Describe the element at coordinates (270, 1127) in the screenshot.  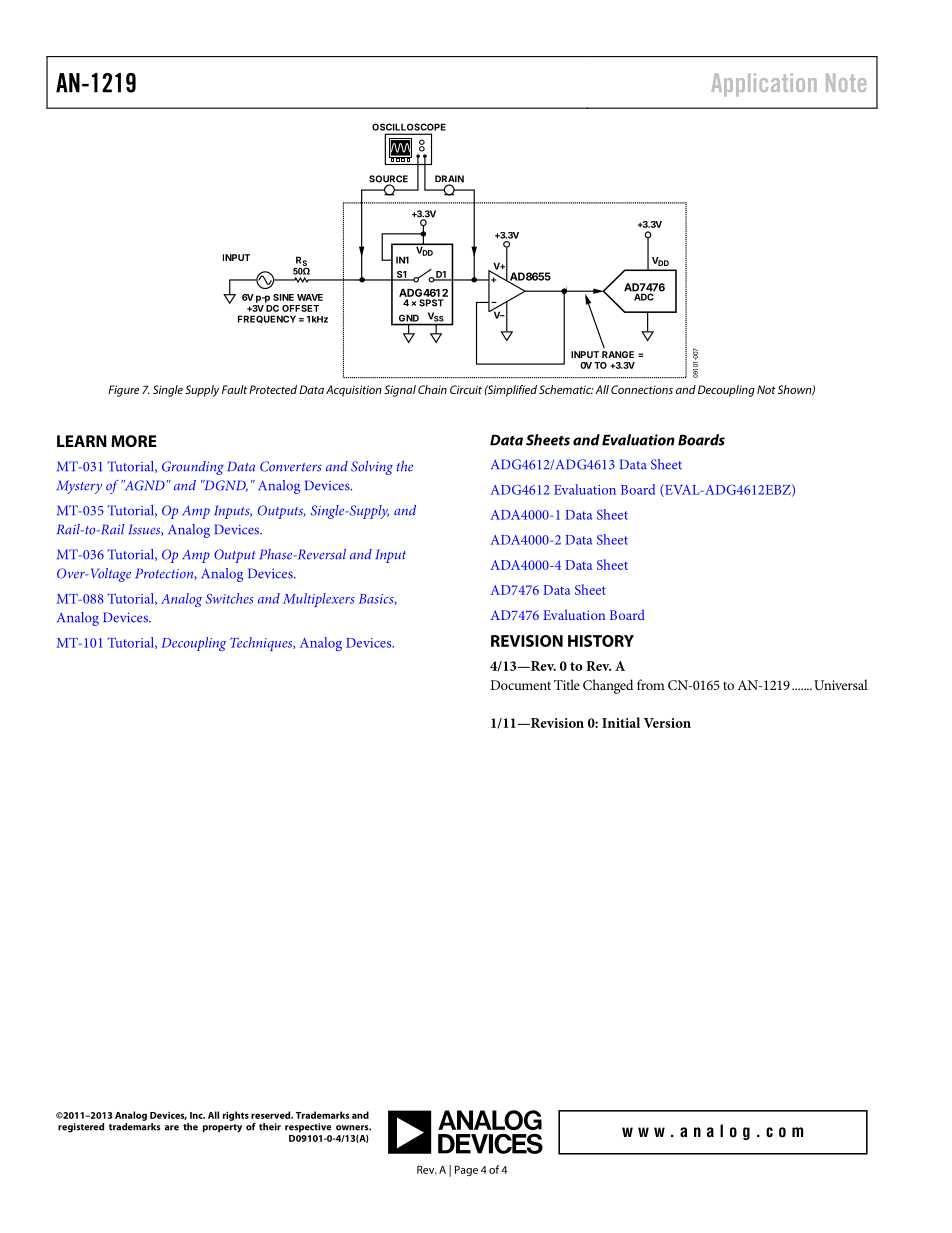
I see `their` at that location.
